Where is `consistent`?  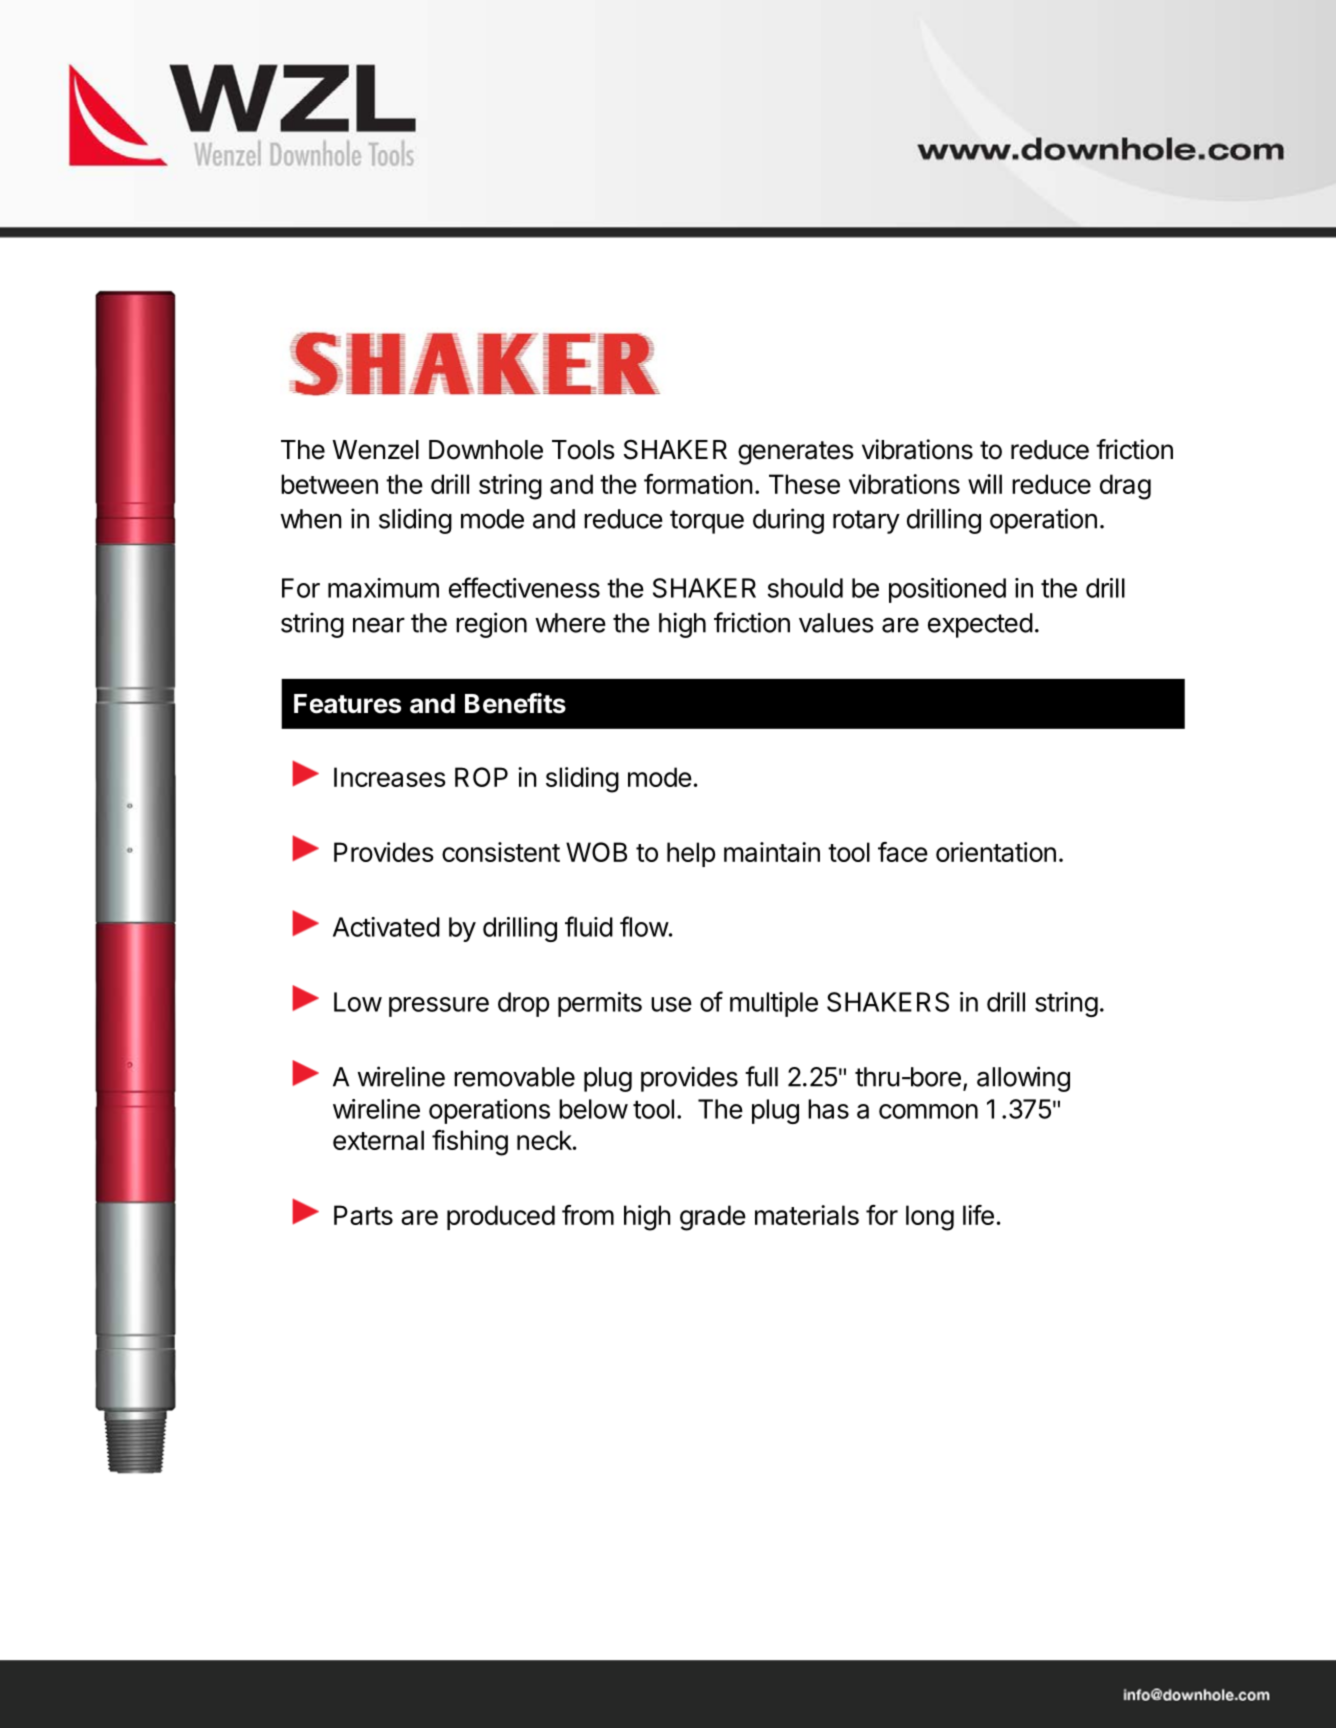 consistent is located at coordinates (501, 852).
